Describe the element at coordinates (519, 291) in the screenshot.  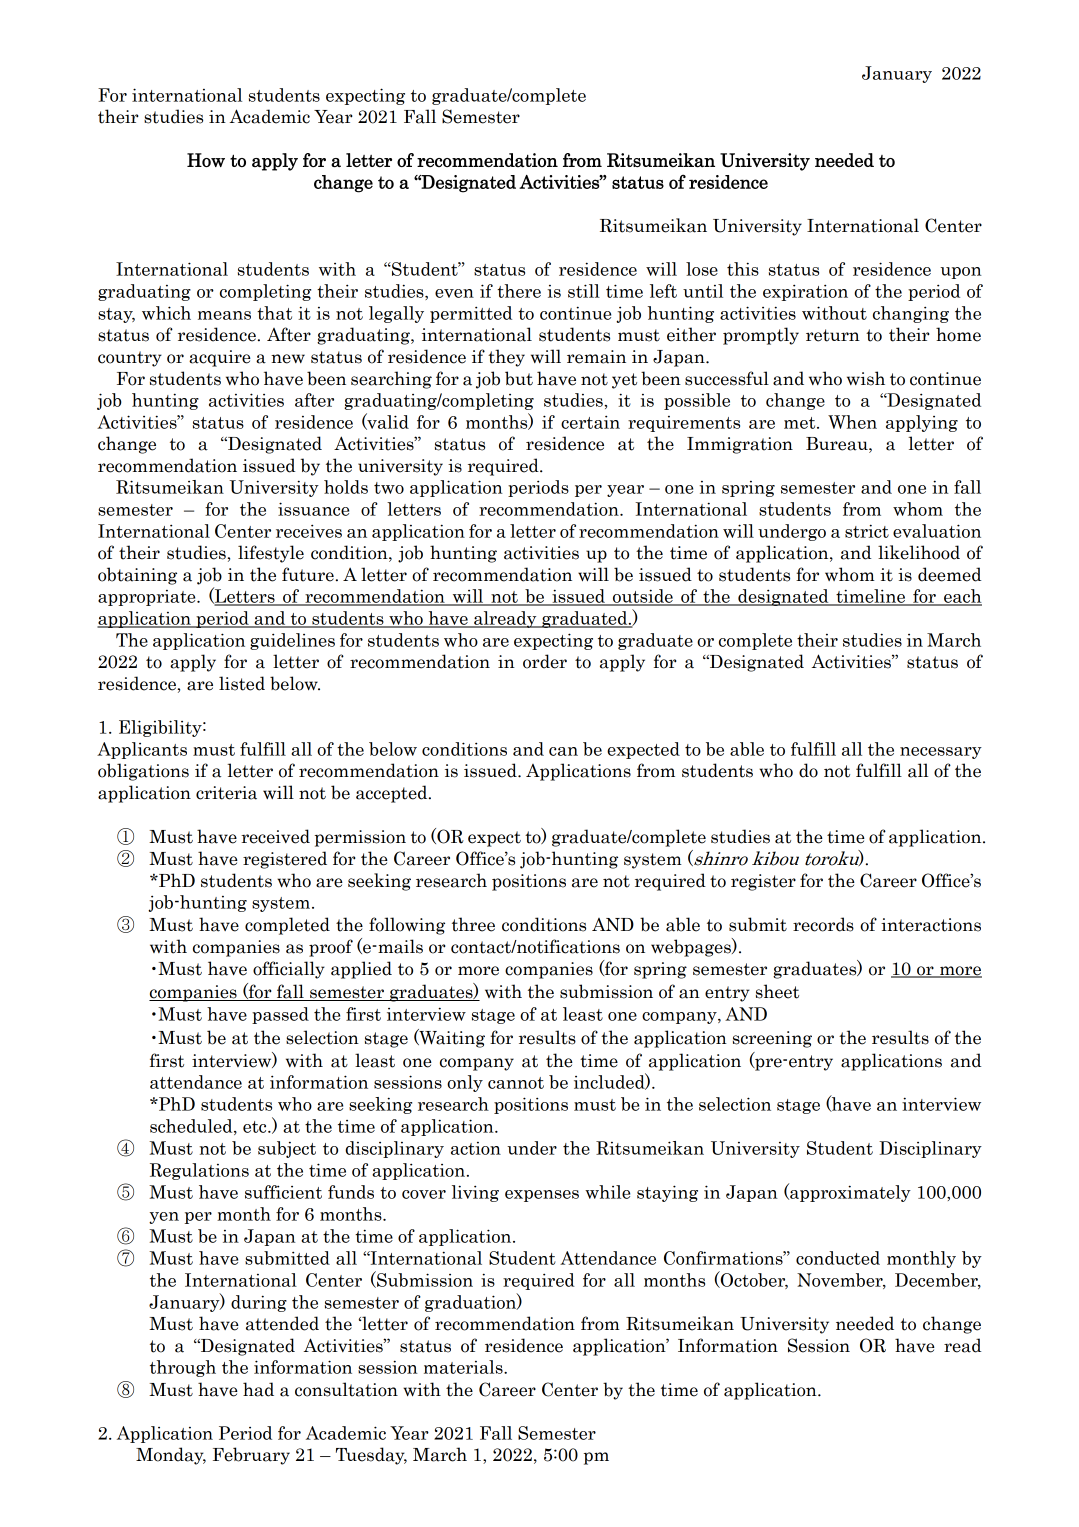
I see `there` at that location.
